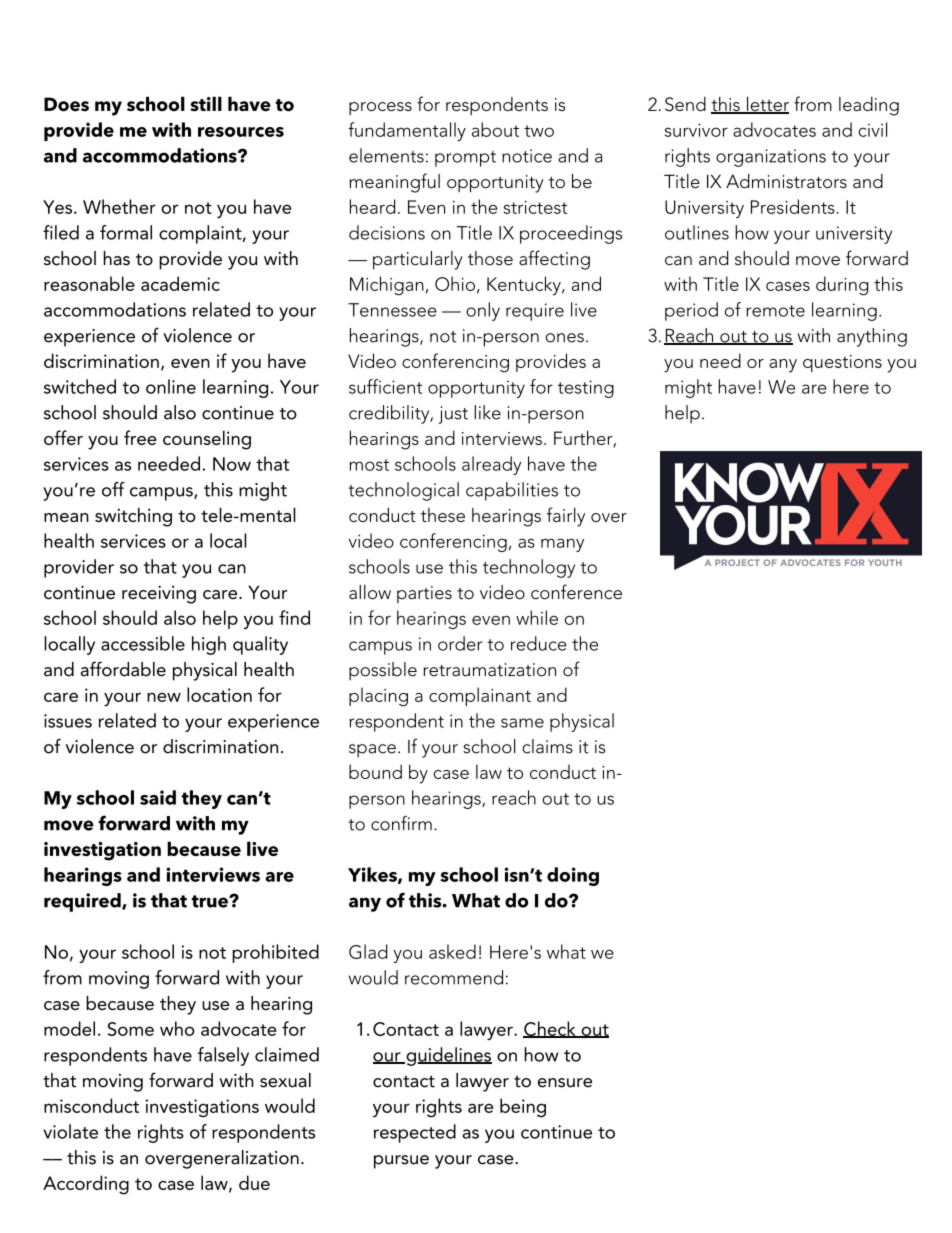 The image size is (952, 1233). Describe the element at coordinates (573, 876) in the screenshot. I see `doing` at that location.
